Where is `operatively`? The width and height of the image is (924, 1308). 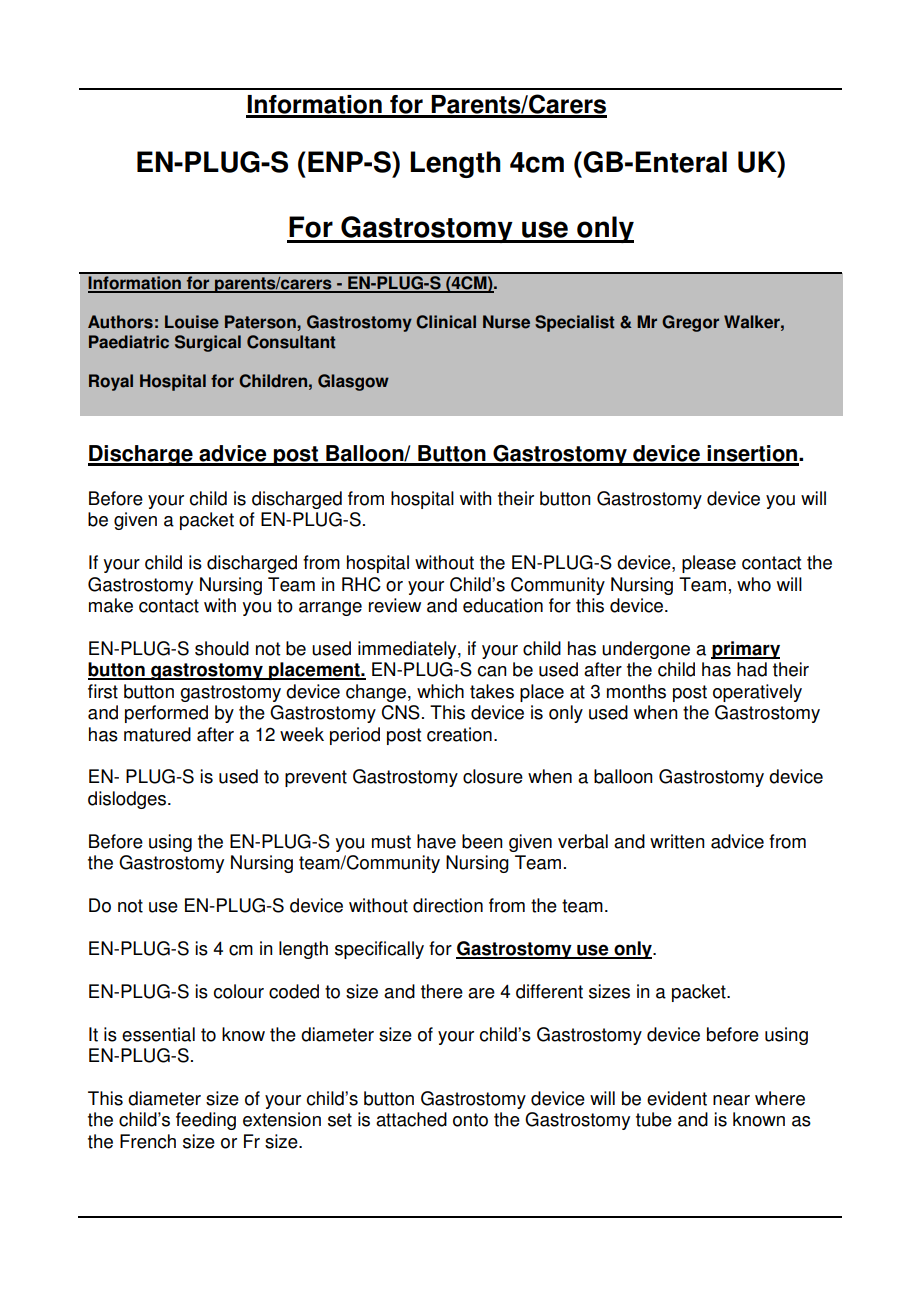 operatively is located at coordinates (757, 693).
